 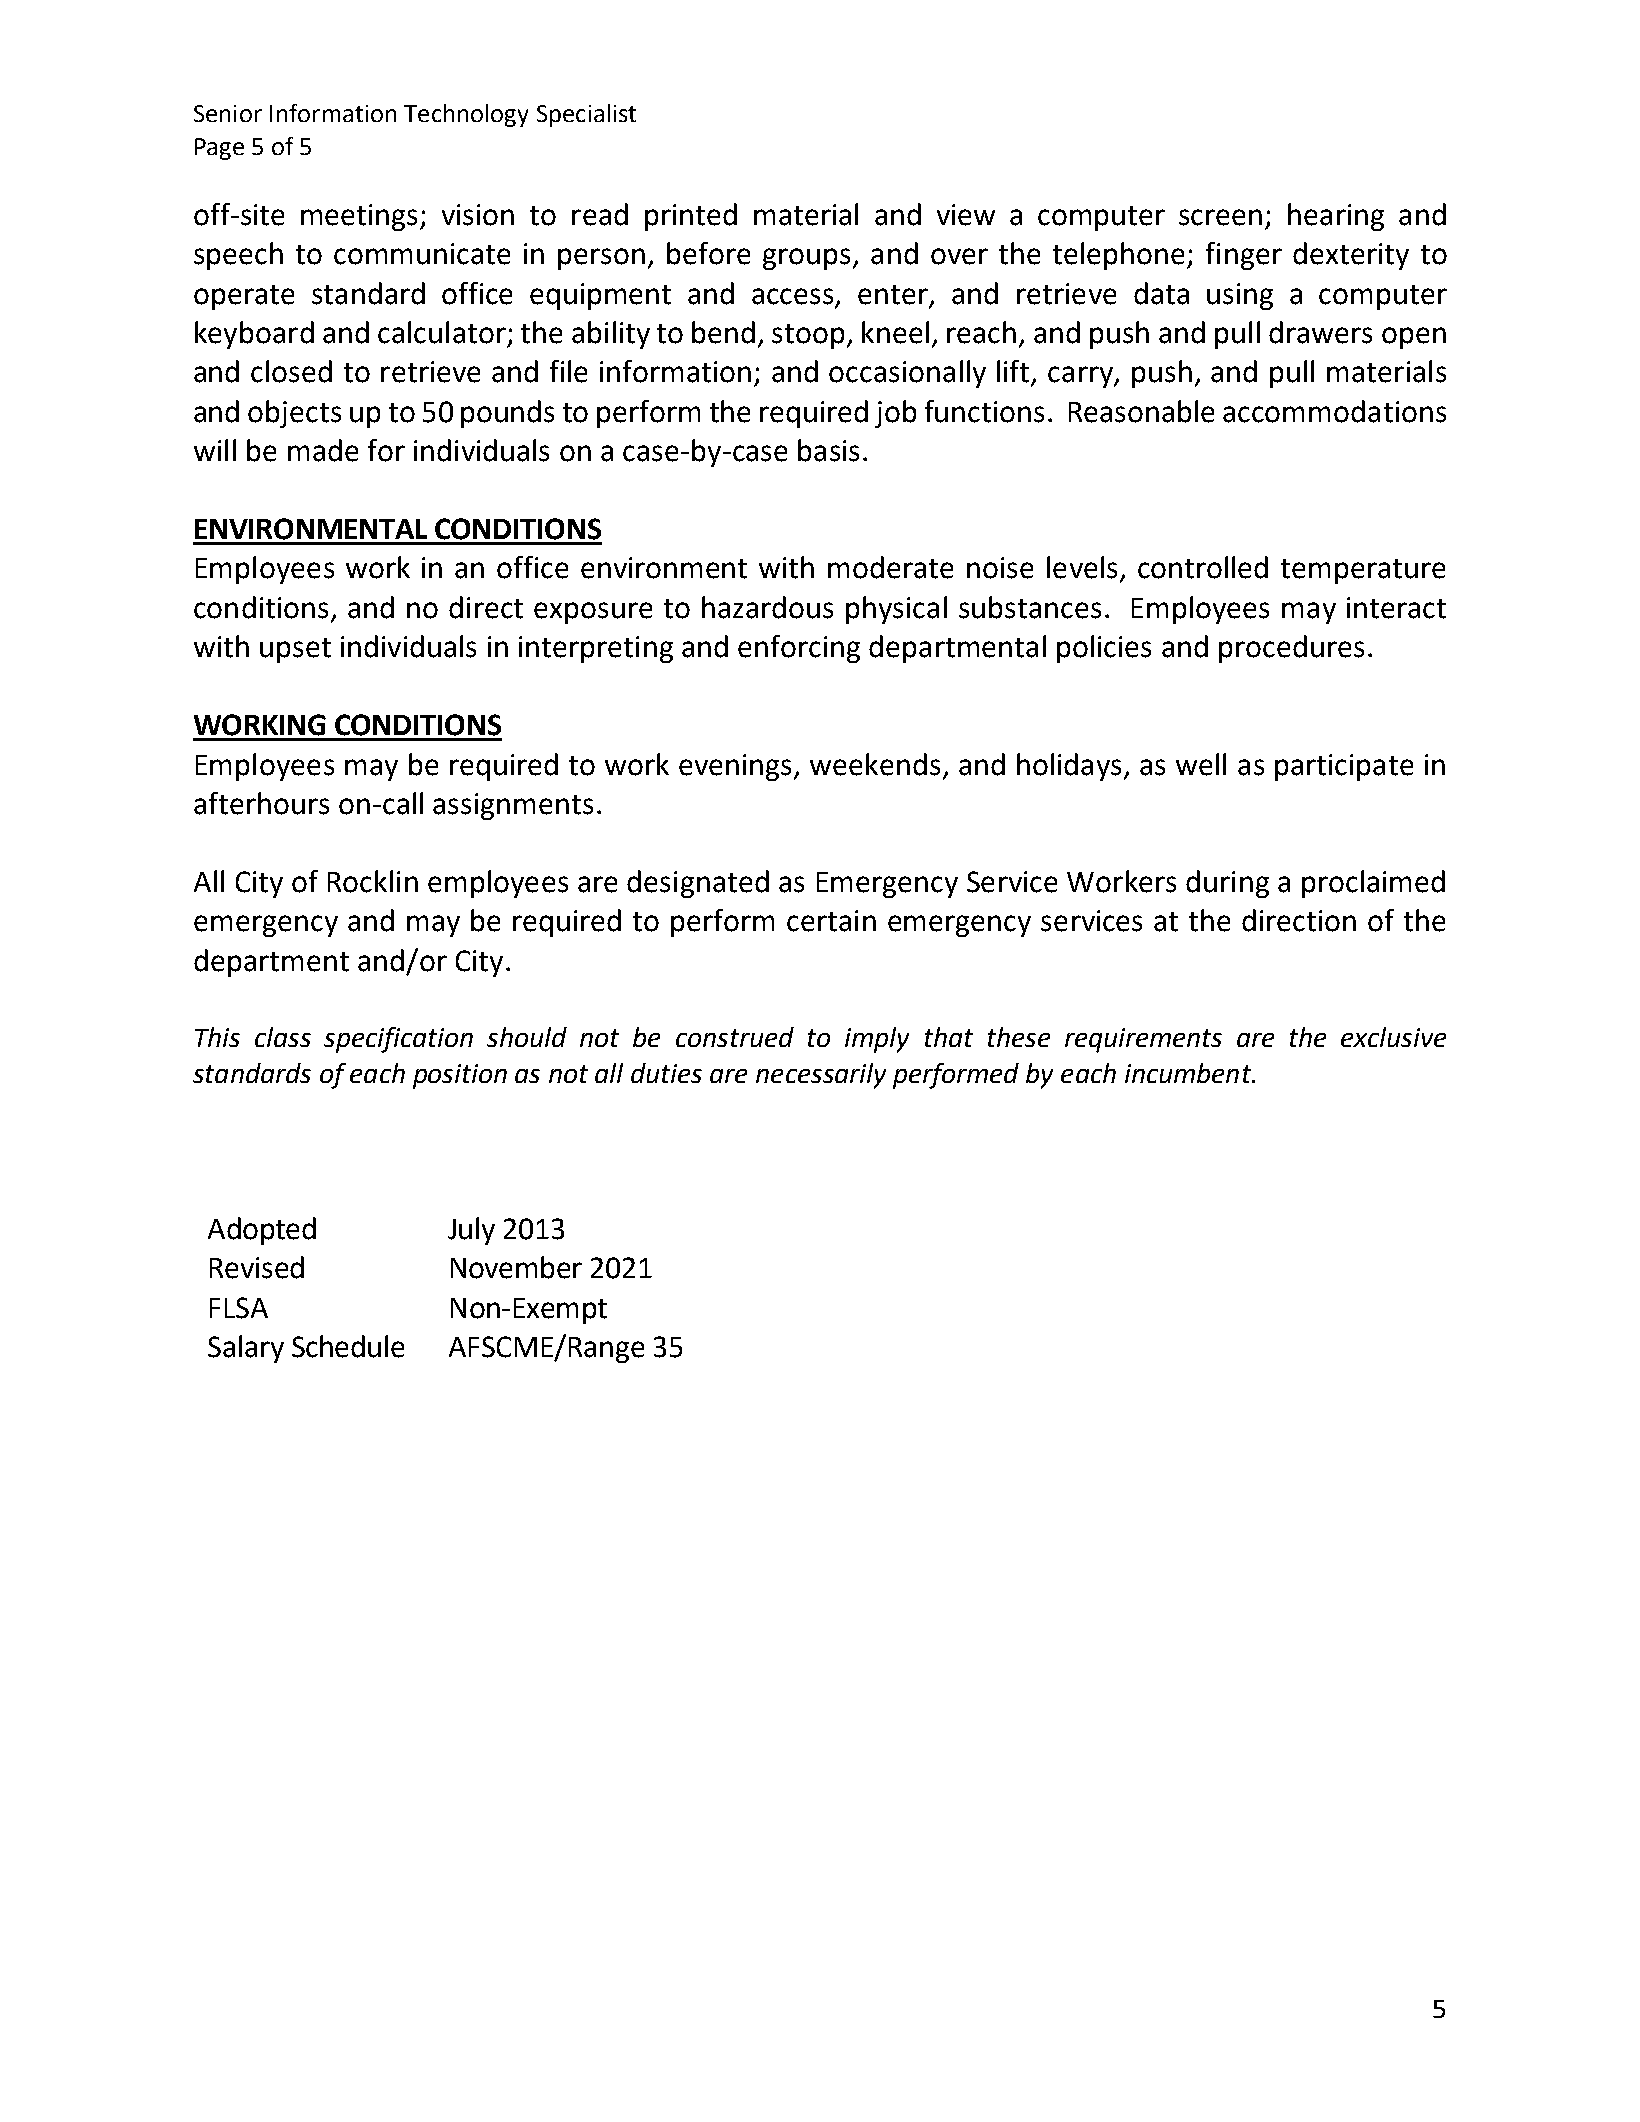 I want to click on screen, so click(x=1220, y=217).
